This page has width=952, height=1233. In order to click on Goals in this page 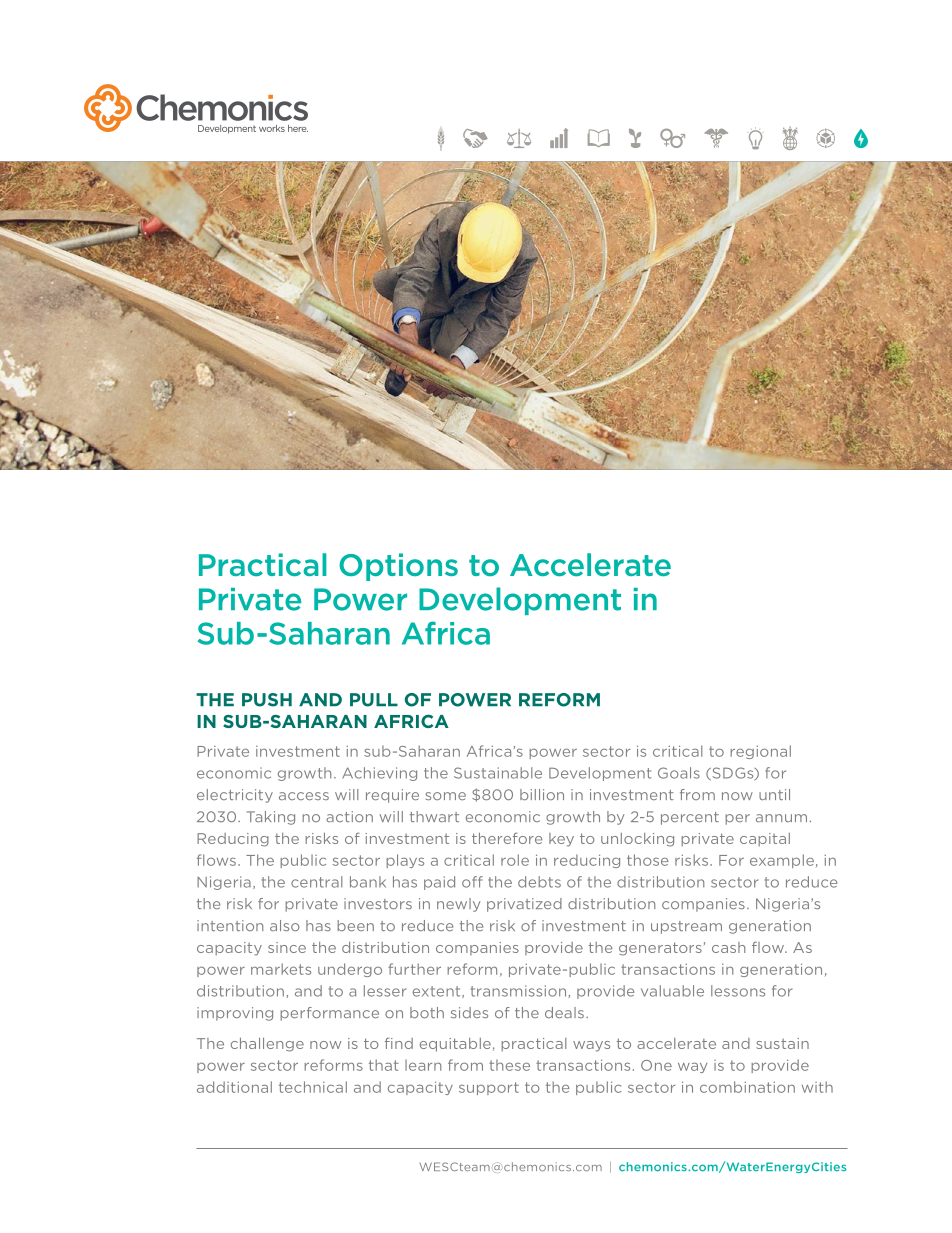, I will do `click(679, 773)`.
